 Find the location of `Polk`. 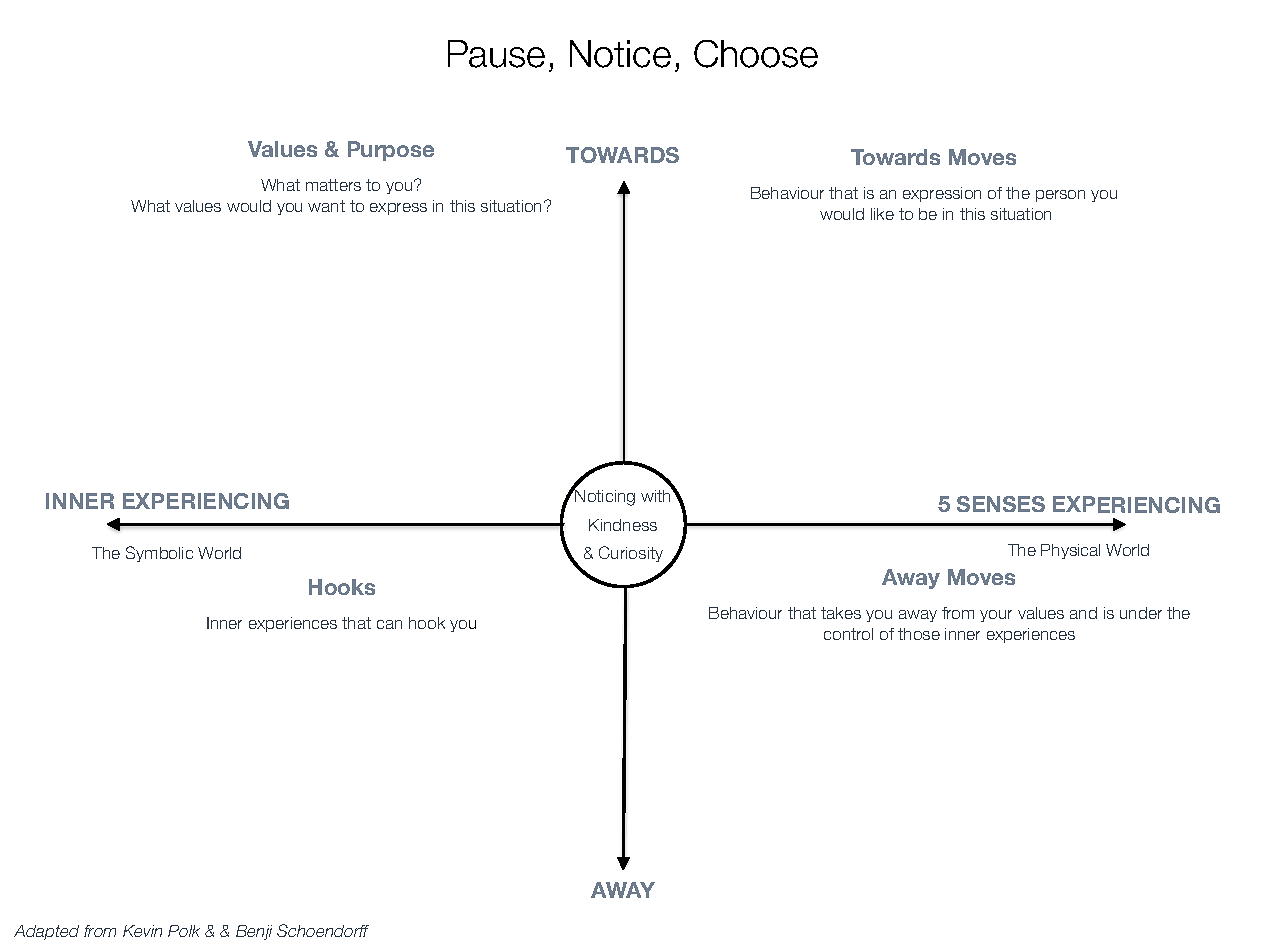

Polk is located at coordinates (184, 931).
